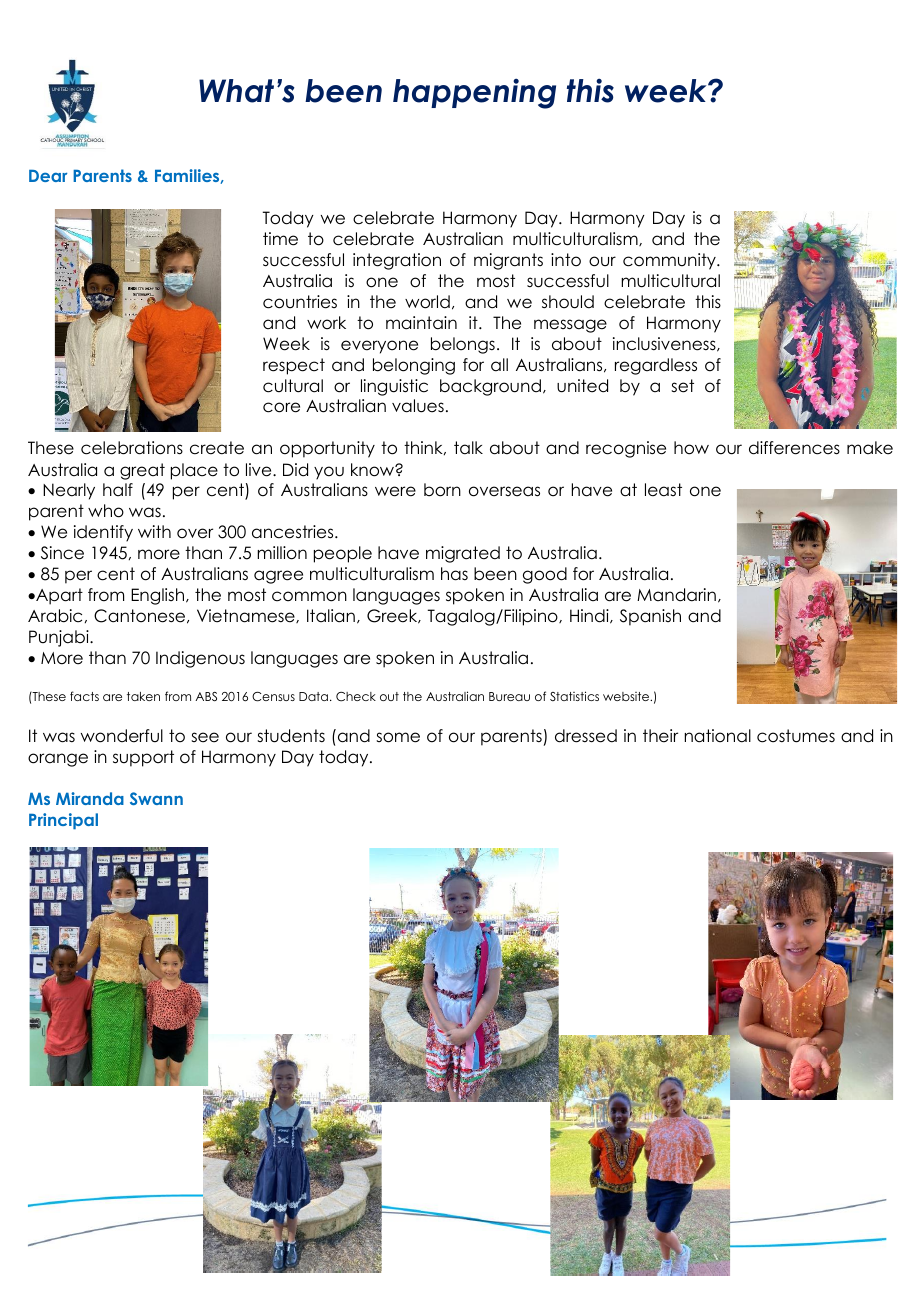 The width and height of the screenshot is (924, 1308). What do you see at coordinates (468, 448) in the screenshot?
I see `talk` at bounding box center [468, 448].
